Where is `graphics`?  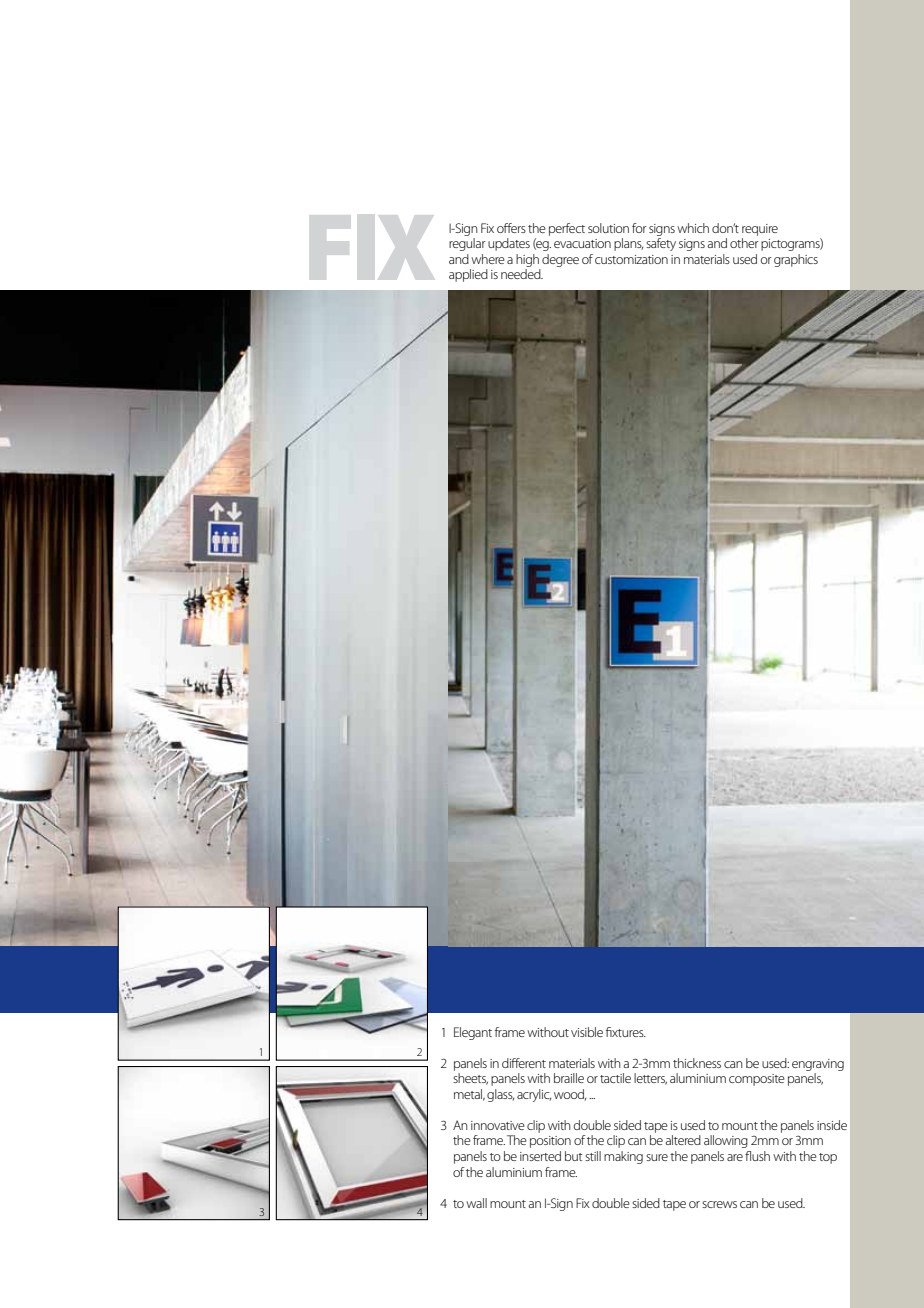
graphics is located at coordinates (796, 260).
